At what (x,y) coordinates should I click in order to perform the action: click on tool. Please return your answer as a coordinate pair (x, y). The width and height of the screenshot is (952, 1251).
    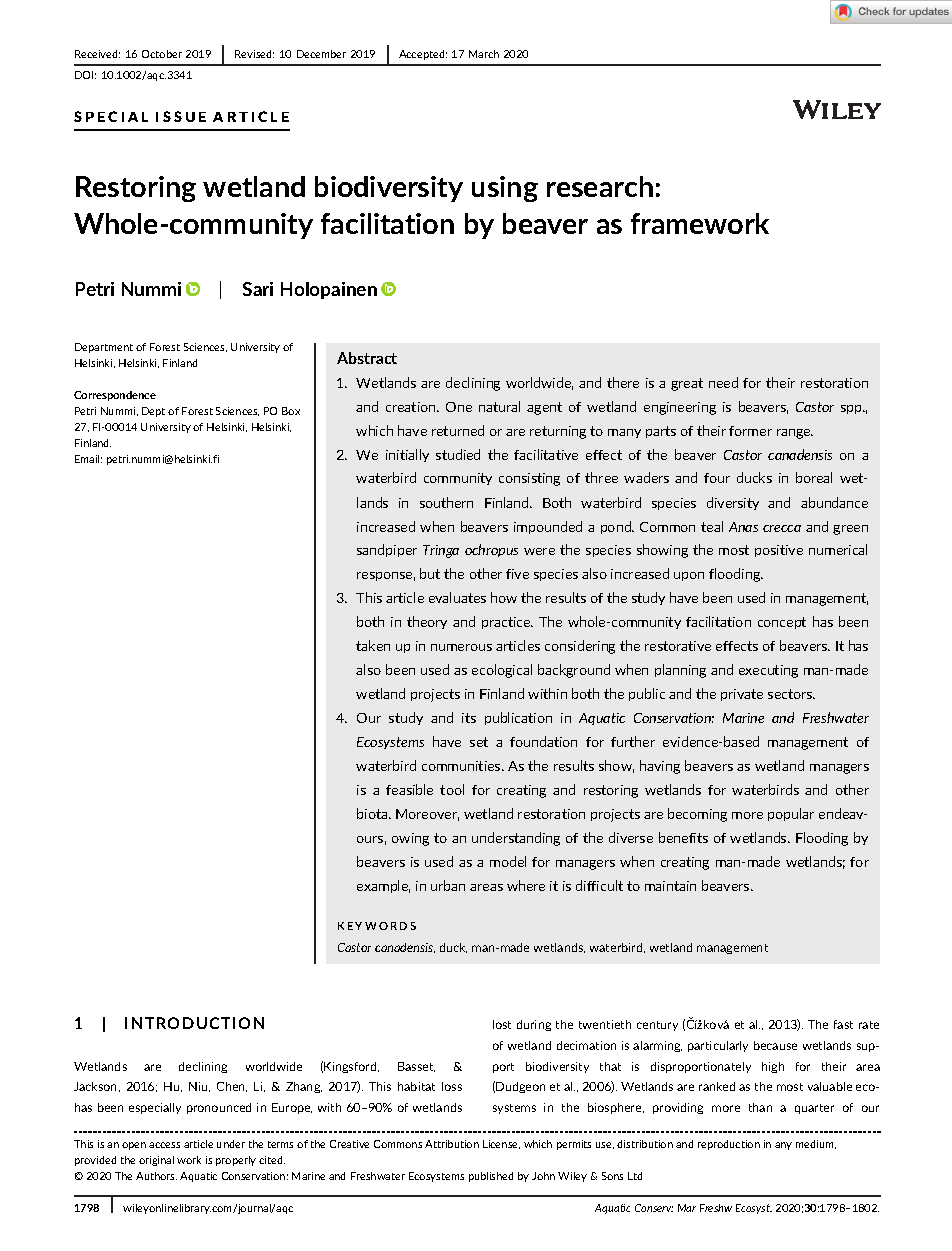
    Looking at the image, I should click on (452, 789).
